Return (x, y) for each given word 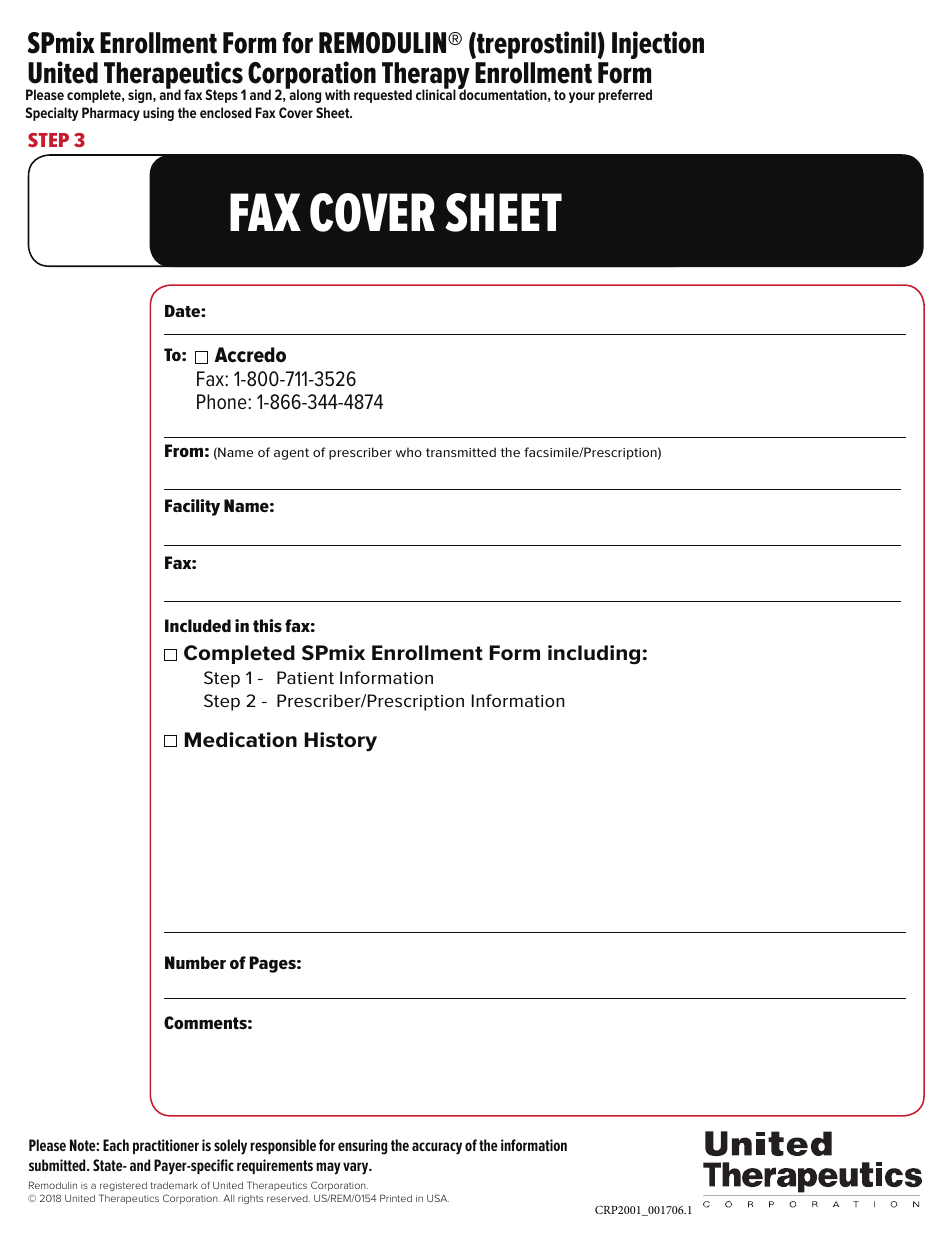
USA (438, 1198)
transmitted (461, 452)
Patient (305, 677)
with (337, 94)
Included (198, 625)
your (582, 97)
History (341, 742)
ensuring (362, 1147)
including (594, 655)
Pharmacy (111, 114)
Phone (223, 402)
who (409, 452)
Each (116, 1145)
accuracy (437, 1148)
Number (195, 962)
